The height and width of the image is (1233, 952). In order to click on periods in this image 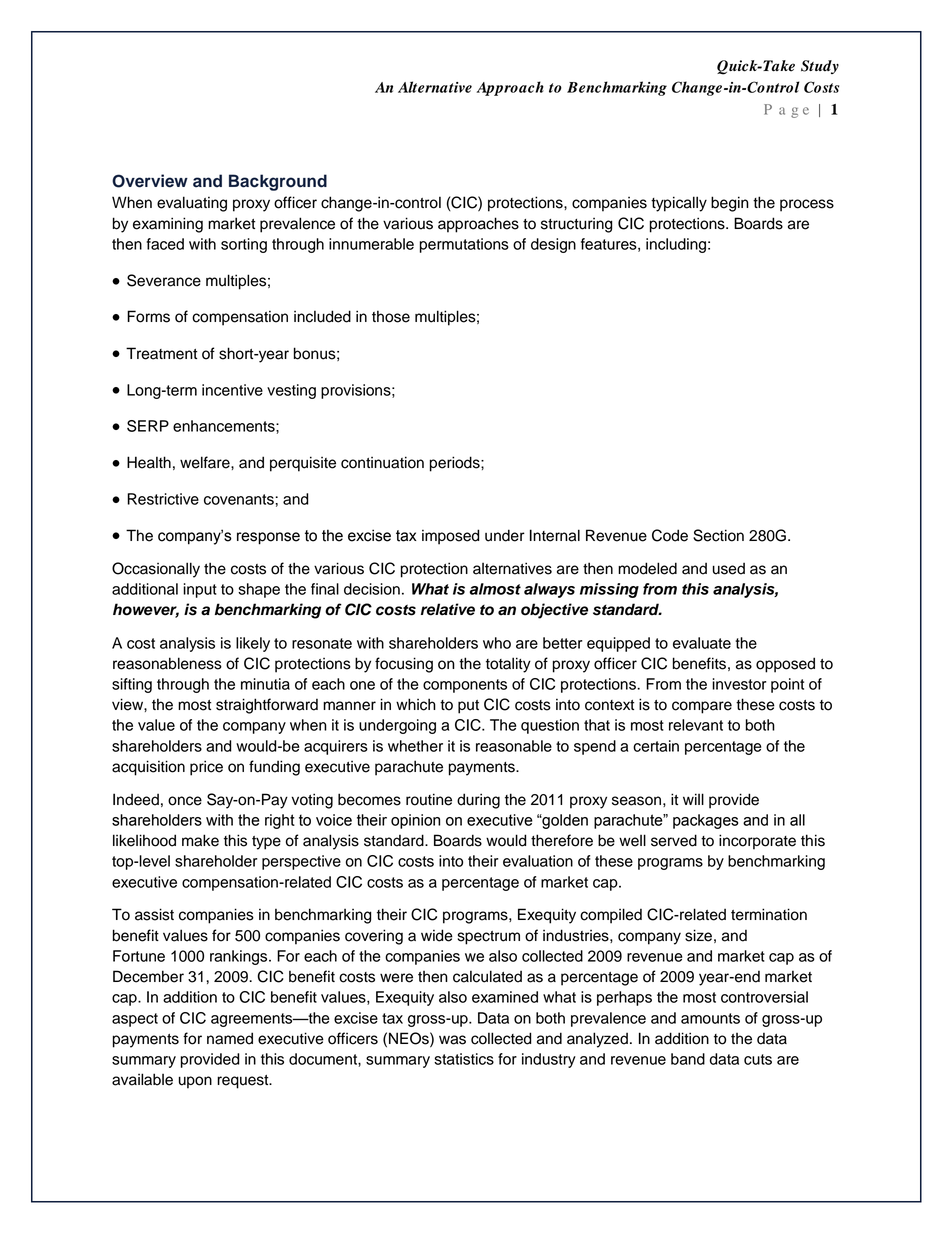, I will do `click(456, 464)`.
